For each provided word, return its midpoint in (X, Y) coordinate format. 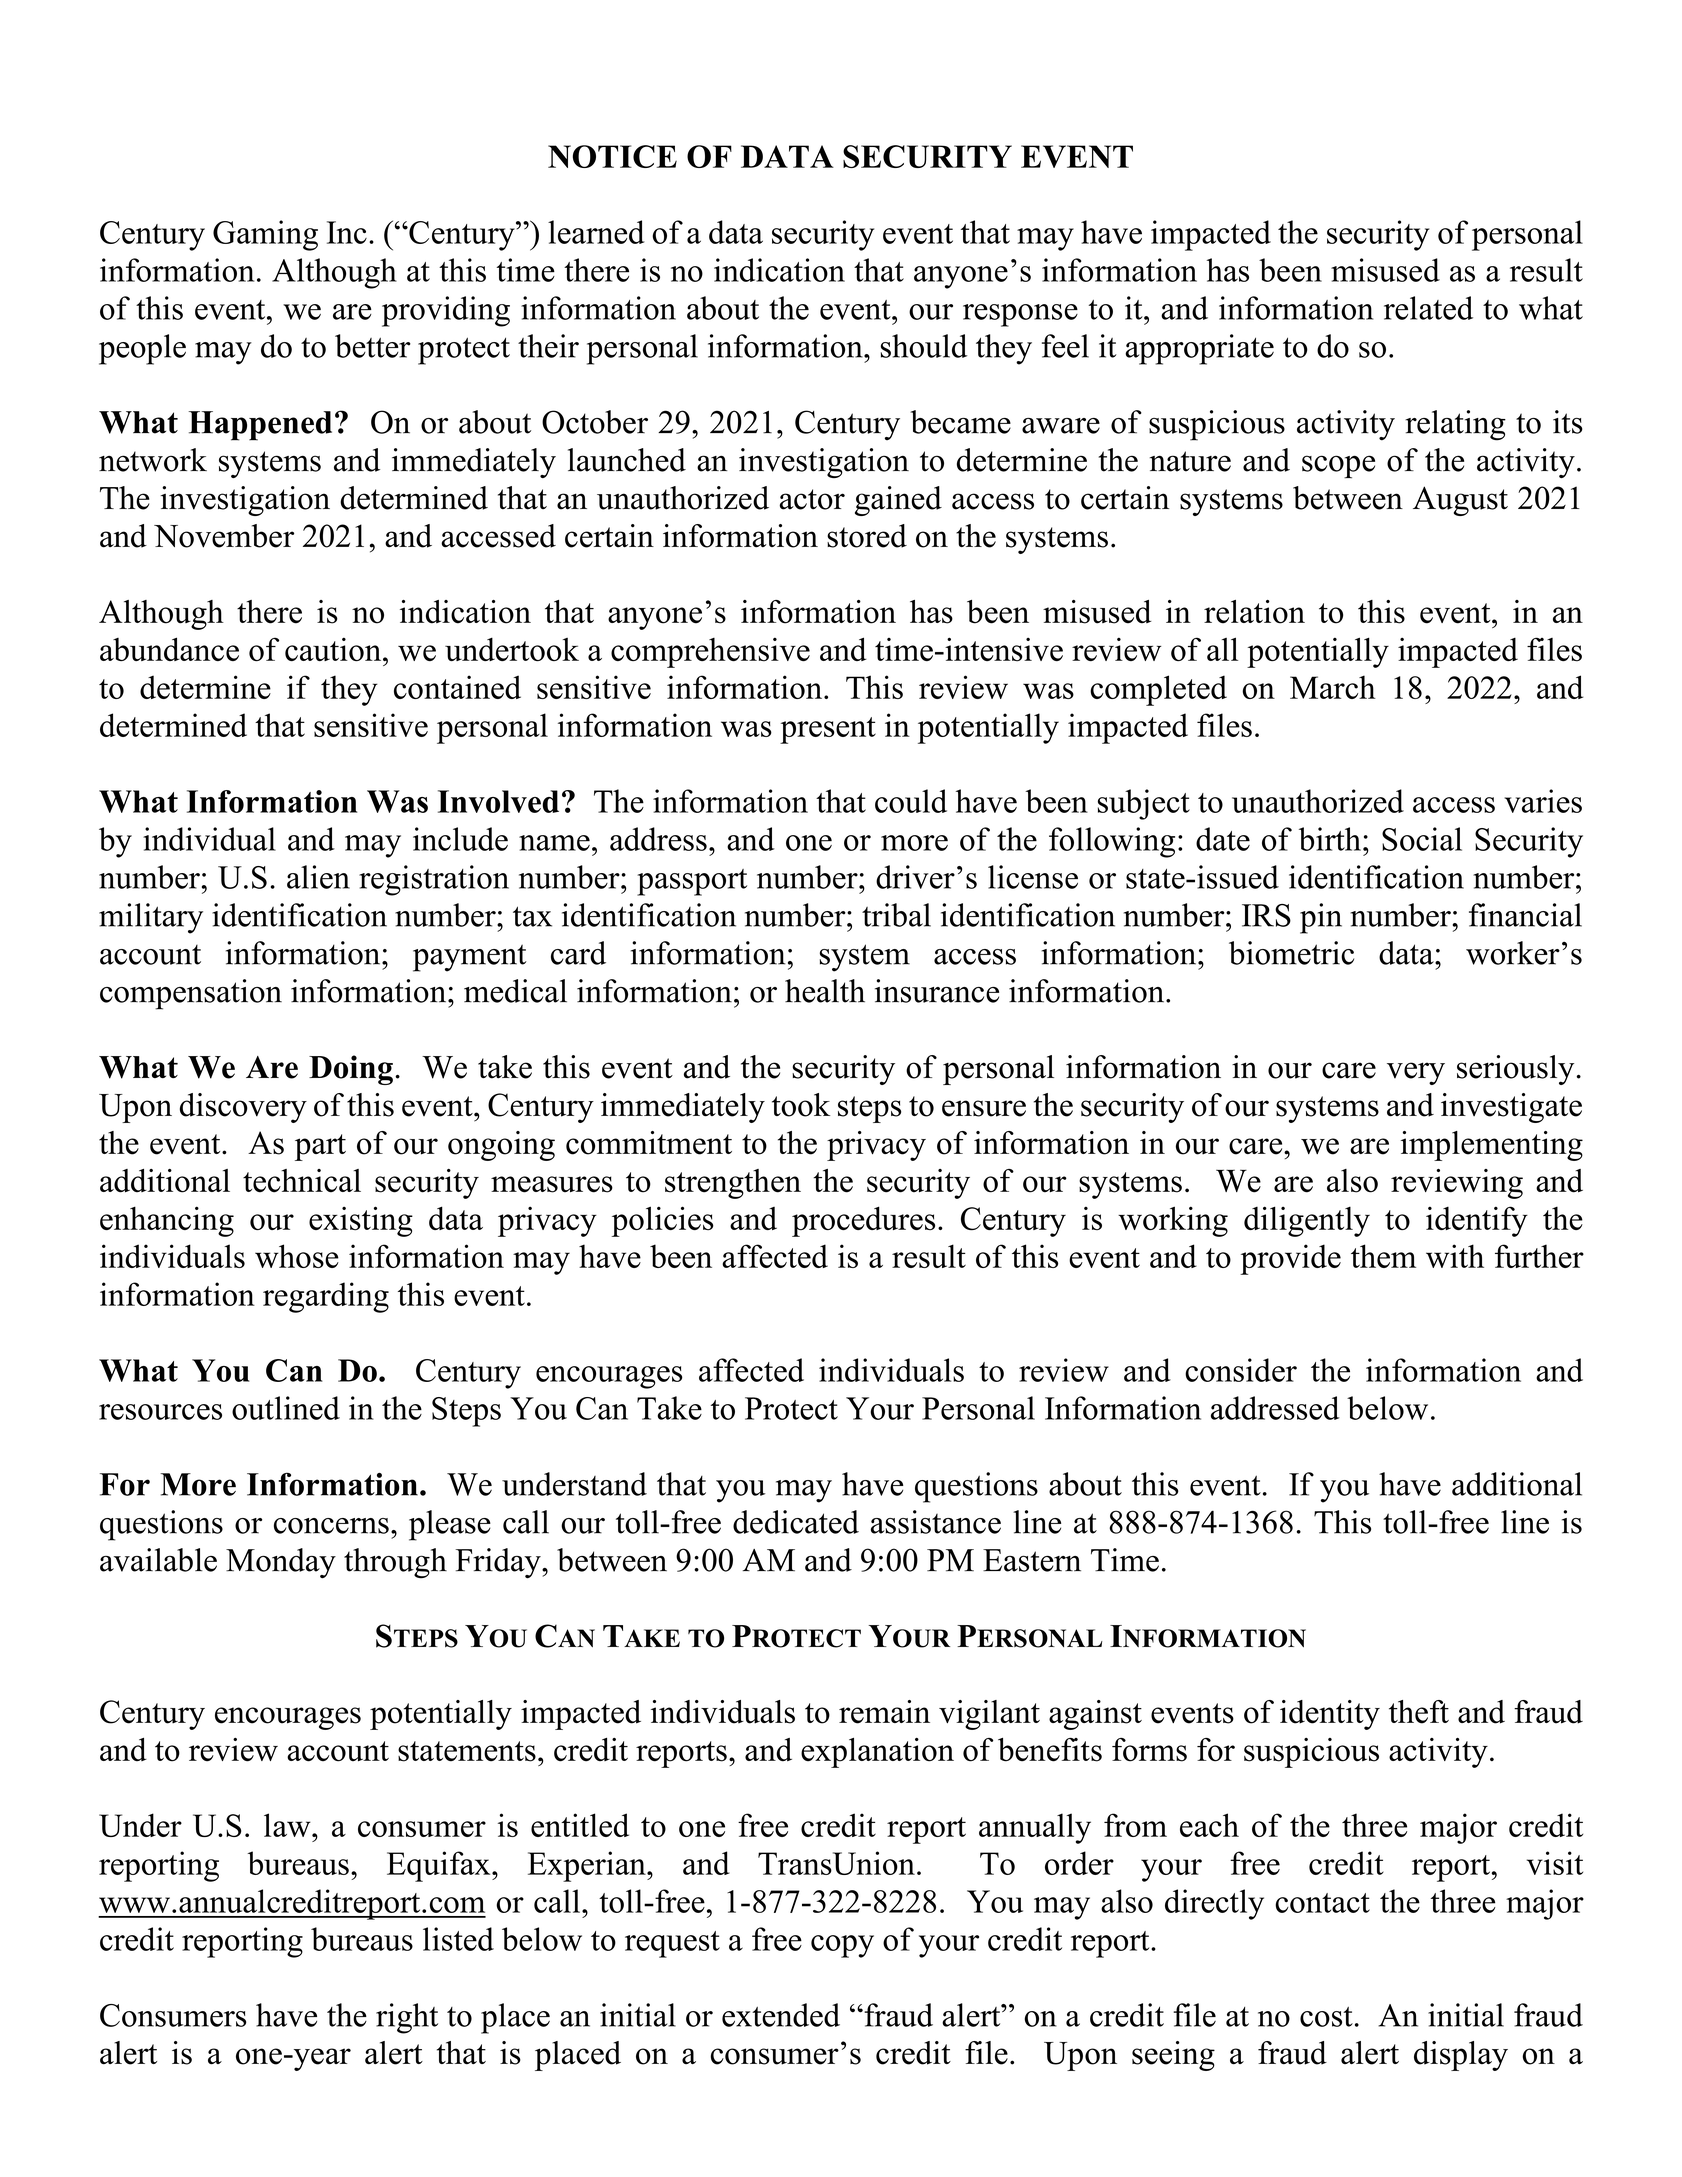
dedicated (796, 1522)
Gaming (265, 235)
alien (318, 877)
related (1428, 308)
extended (781, 2015)
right (407, 2018)
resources (160, 1412)
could (911, 801)
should (924, 346)
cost (1326, 2017)
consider (1241, 1370)
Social (1422, 839)
